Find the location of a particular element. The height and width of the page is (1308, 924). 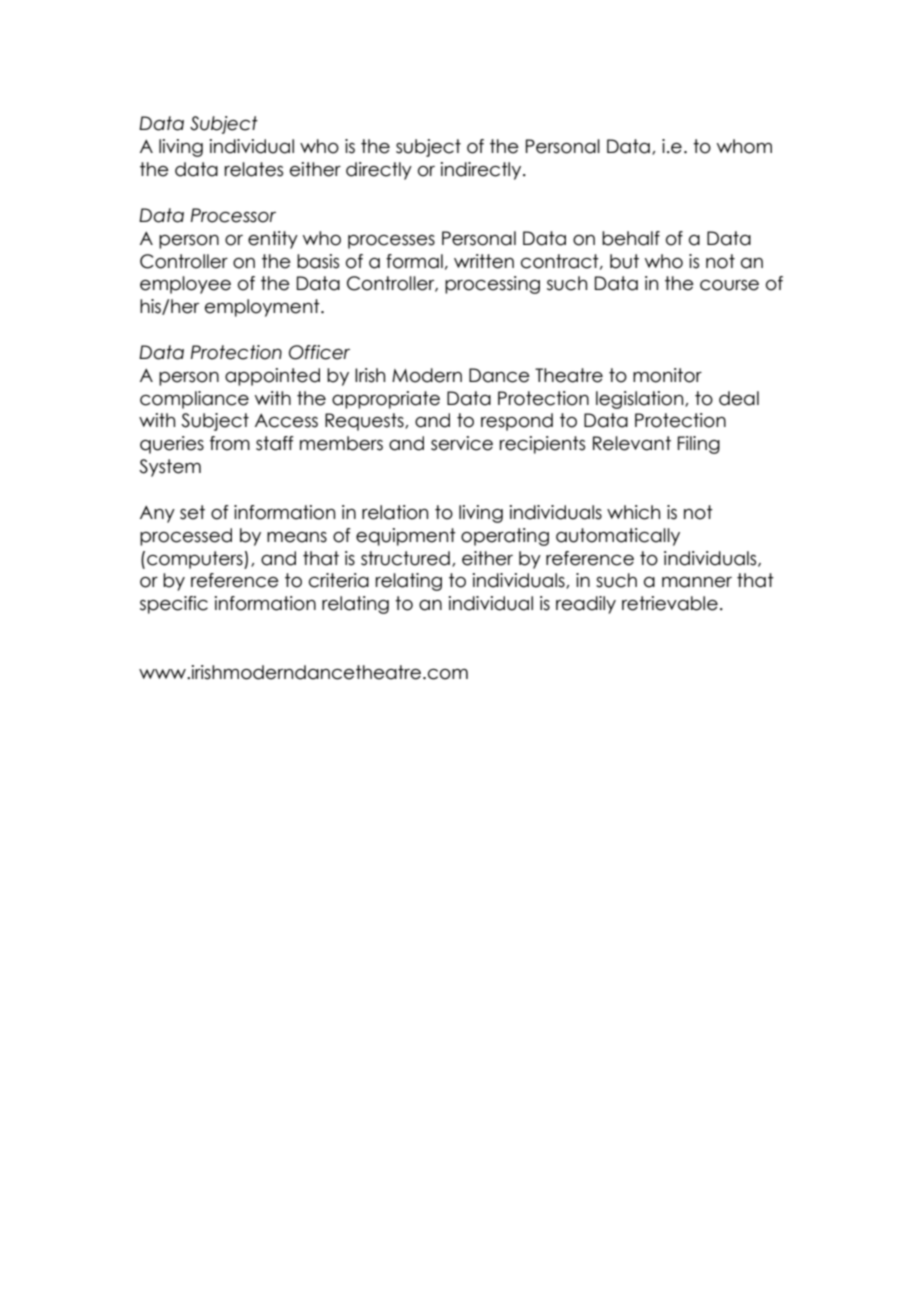

processes is located at coordinates (391, 242).
